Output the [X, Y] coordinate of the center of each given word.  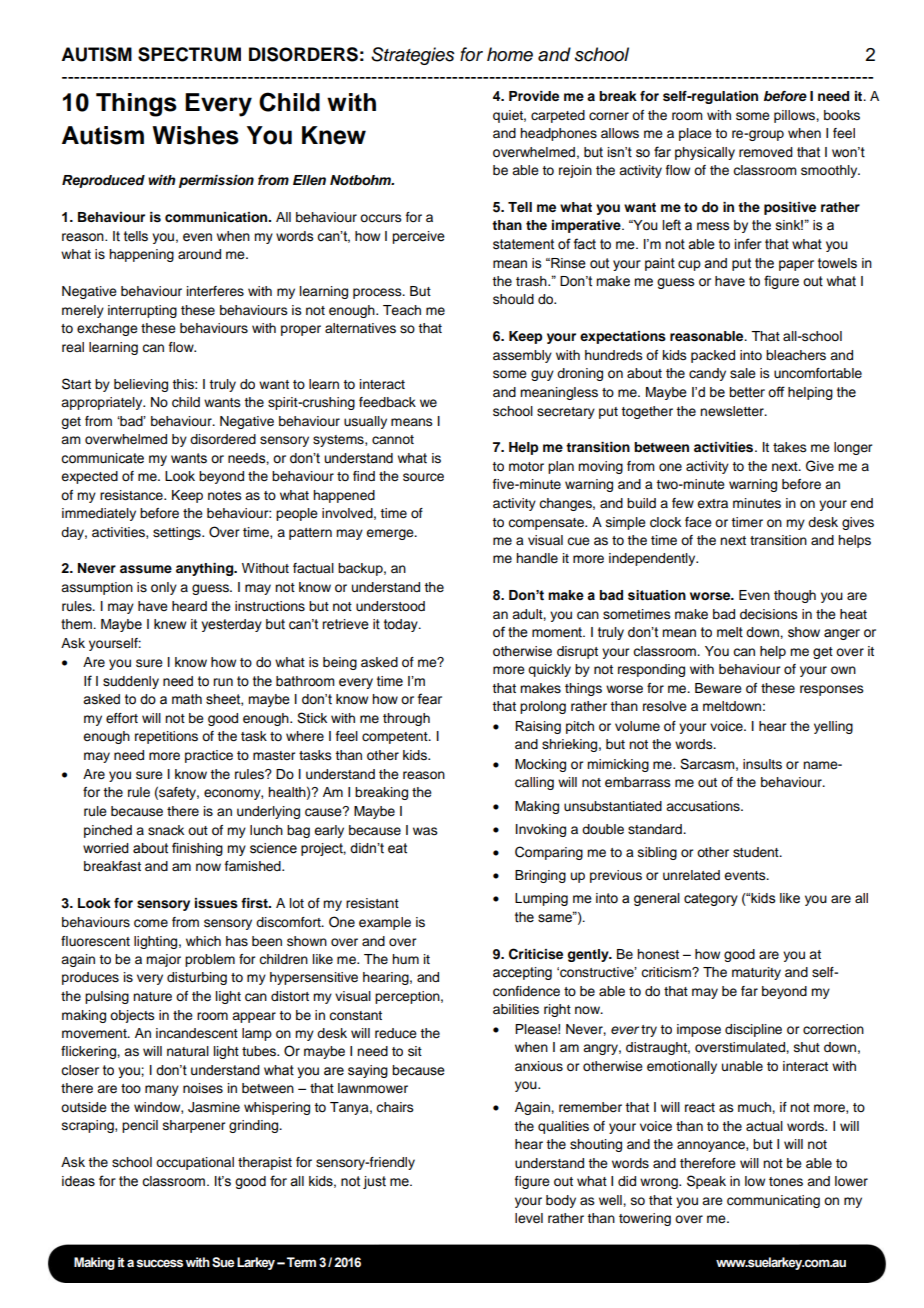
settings [178, 533]
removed [766, 152]
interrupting [142, 311]
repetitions [166, 737]
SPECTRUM [189, 54]
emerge [391, 534]
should [513, 299]
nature [152, 997]
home [510, 54]
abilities [516, 1009]
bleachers [796, 355]
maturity [756, 973]
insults [762, 764]
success [159, 1263]
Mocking [540, 765]
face [698, 522]
